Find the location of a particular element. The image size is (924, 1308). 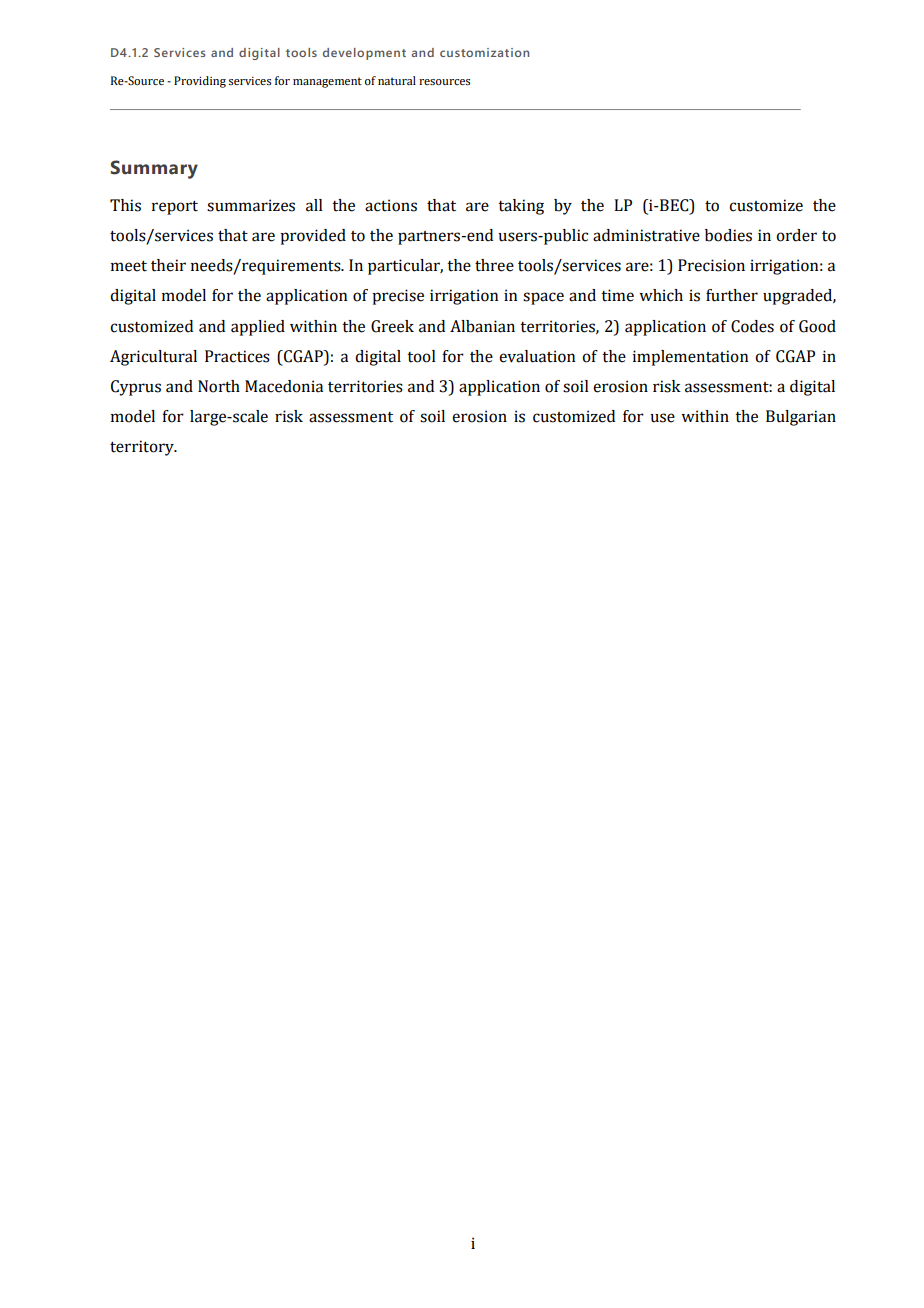

Albanian is located at coordinates (482, 326).
